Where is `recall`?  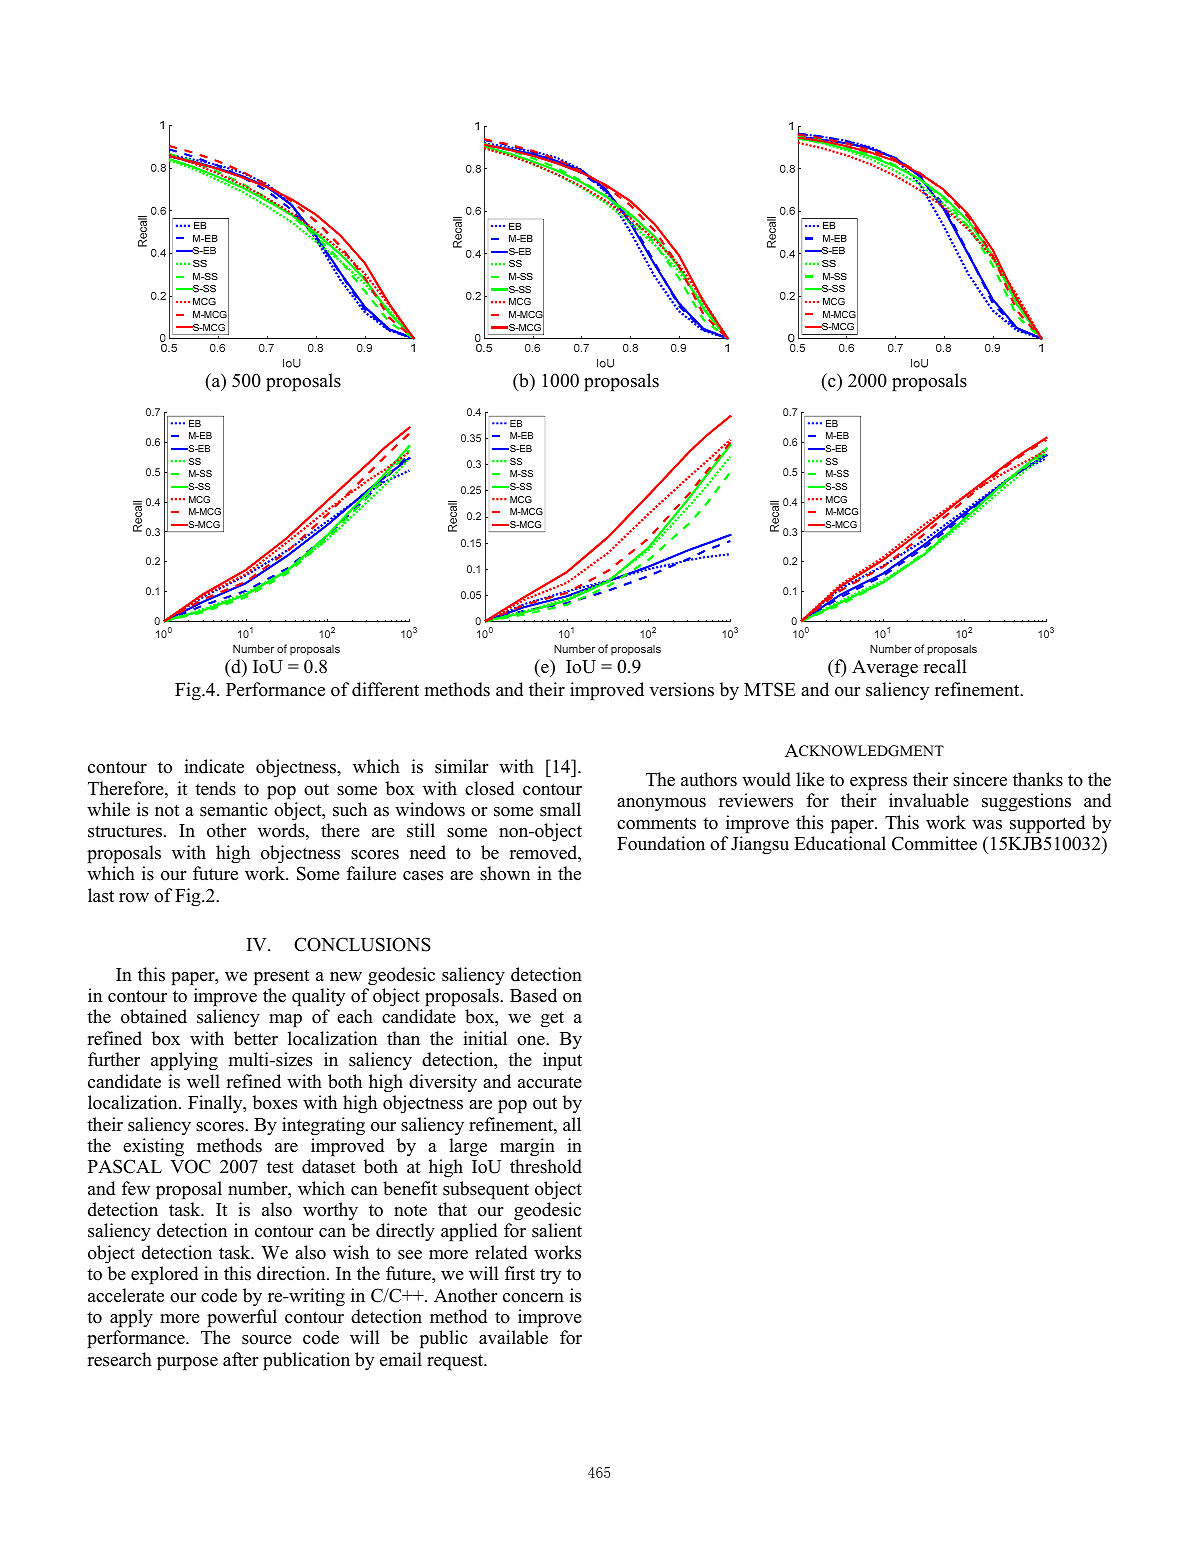 recall is located at coordinates (945, 666).
